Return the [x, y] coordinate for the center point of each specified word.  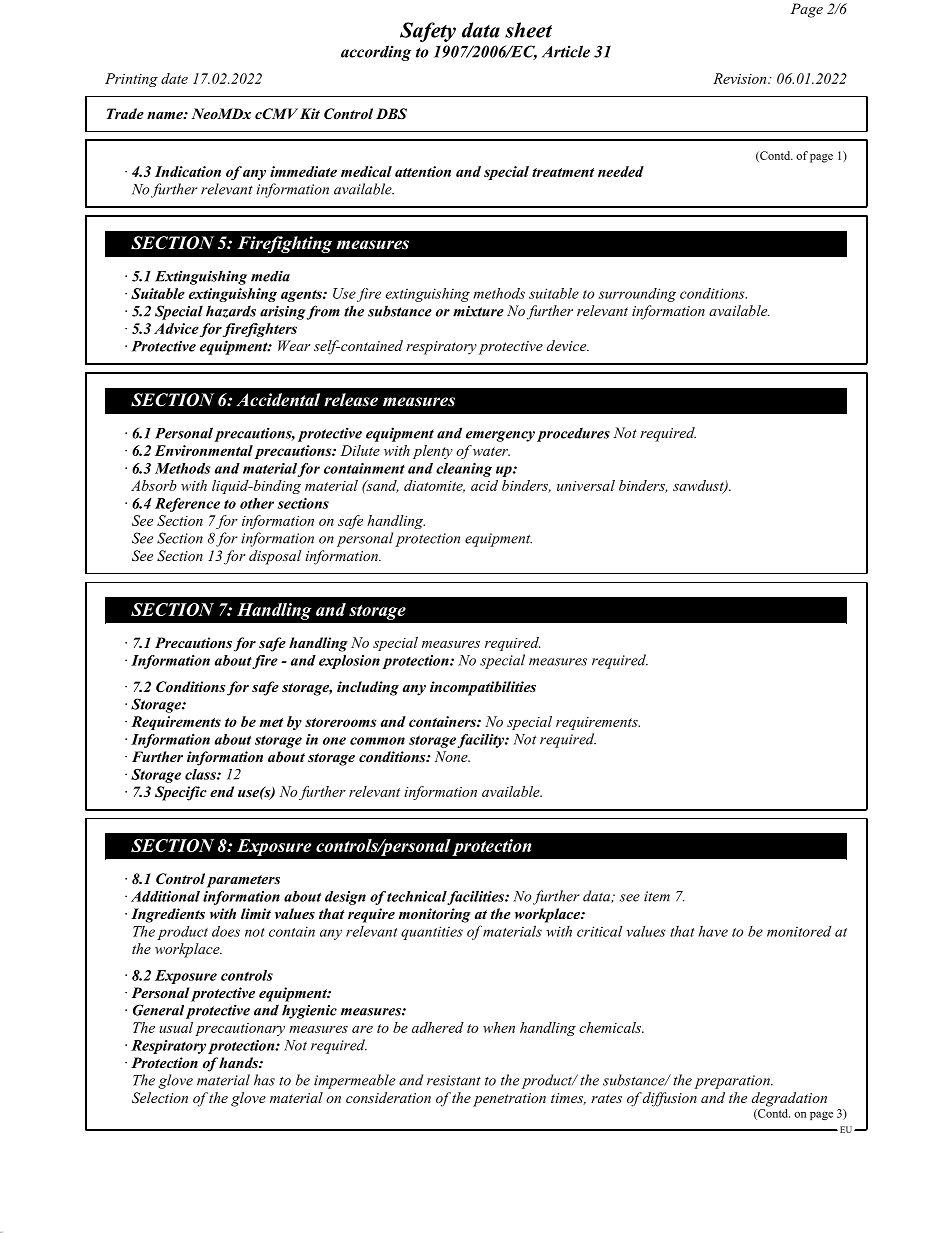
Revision [741, 78]
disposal [275, 557]
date [174, 78]
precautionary [240, 1029]
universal [586, 485]
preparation [733, 1082]
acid [484, 485]
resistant [454, 1080]
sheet [528, 30]
